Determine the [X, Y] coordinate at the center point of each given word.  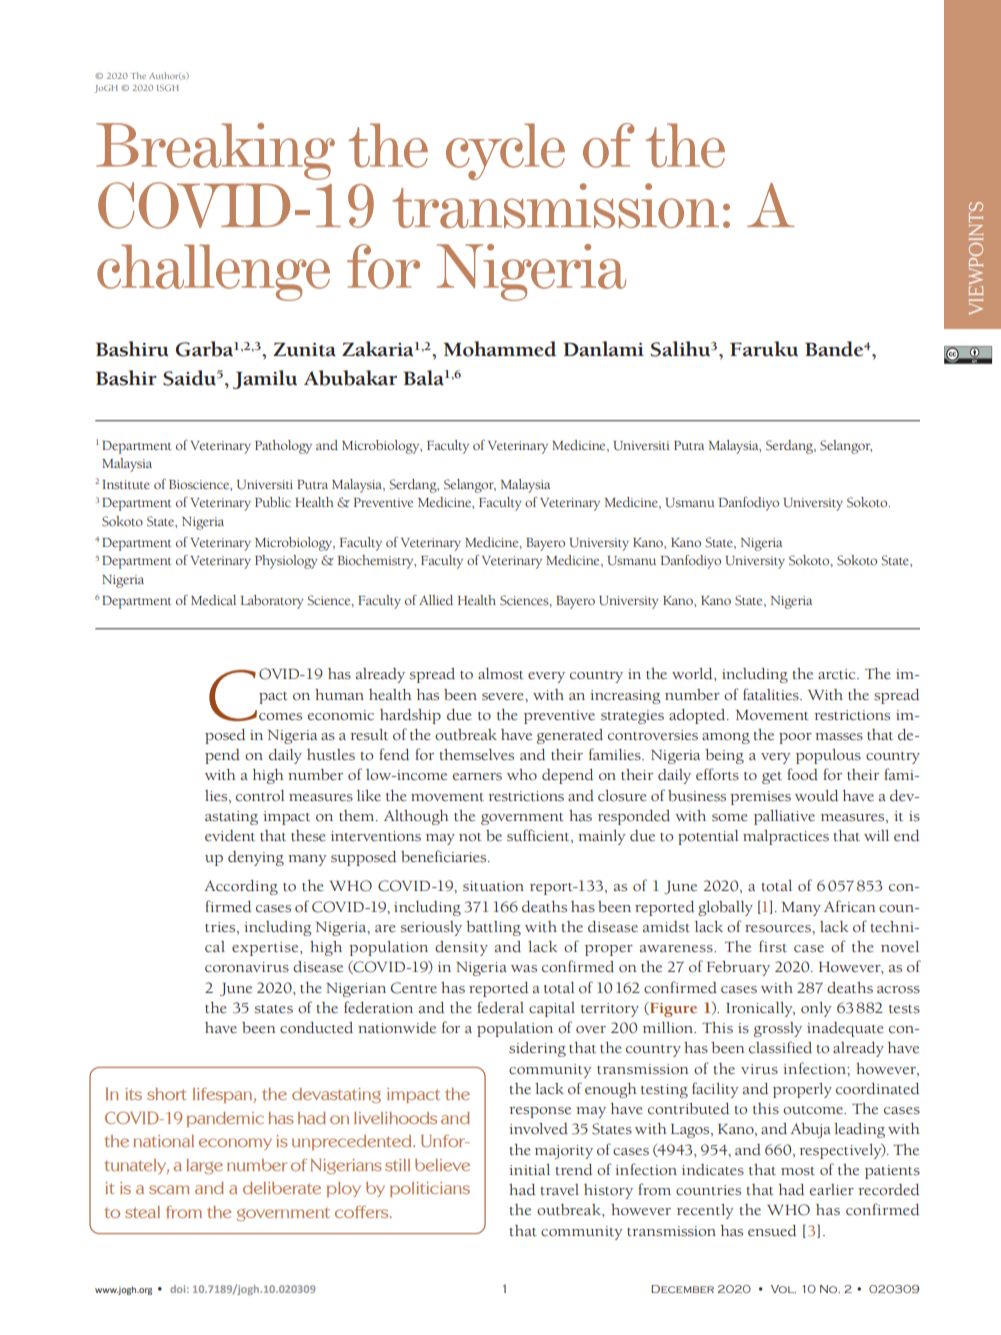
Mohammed [499, 349]
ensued [772, 1231]
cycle [505, 151]
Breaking [215, 151]
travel [559, 1189]
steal [142, 1212]
